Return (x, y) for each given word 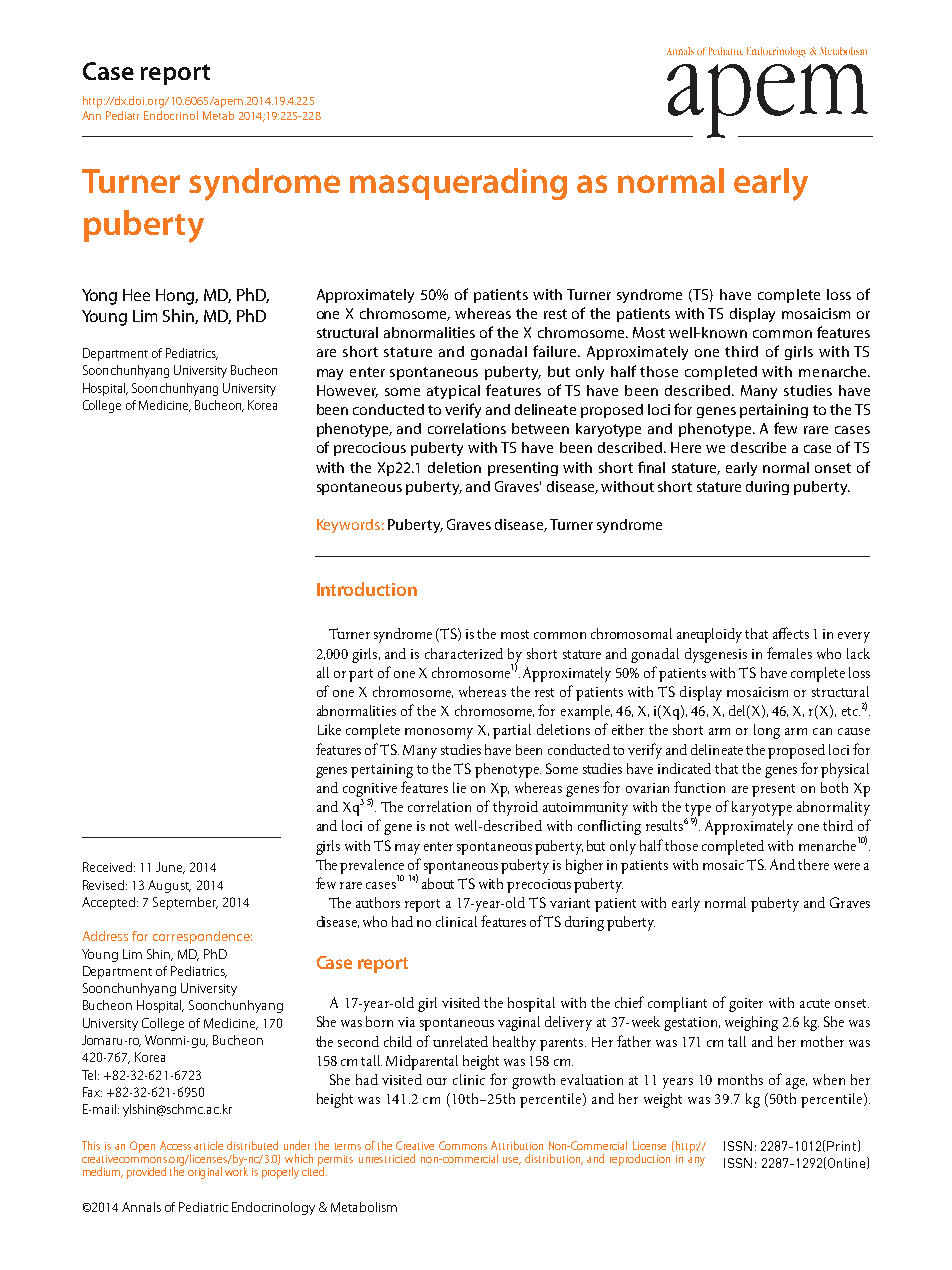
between (540, 428)
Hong (177, 297)
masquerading (458, 184)
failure (556, 351)
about (438, 883)
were (847, 866)
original (205, 1173)
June (170, 868)
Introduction (367, 589)
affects (791, 633)
